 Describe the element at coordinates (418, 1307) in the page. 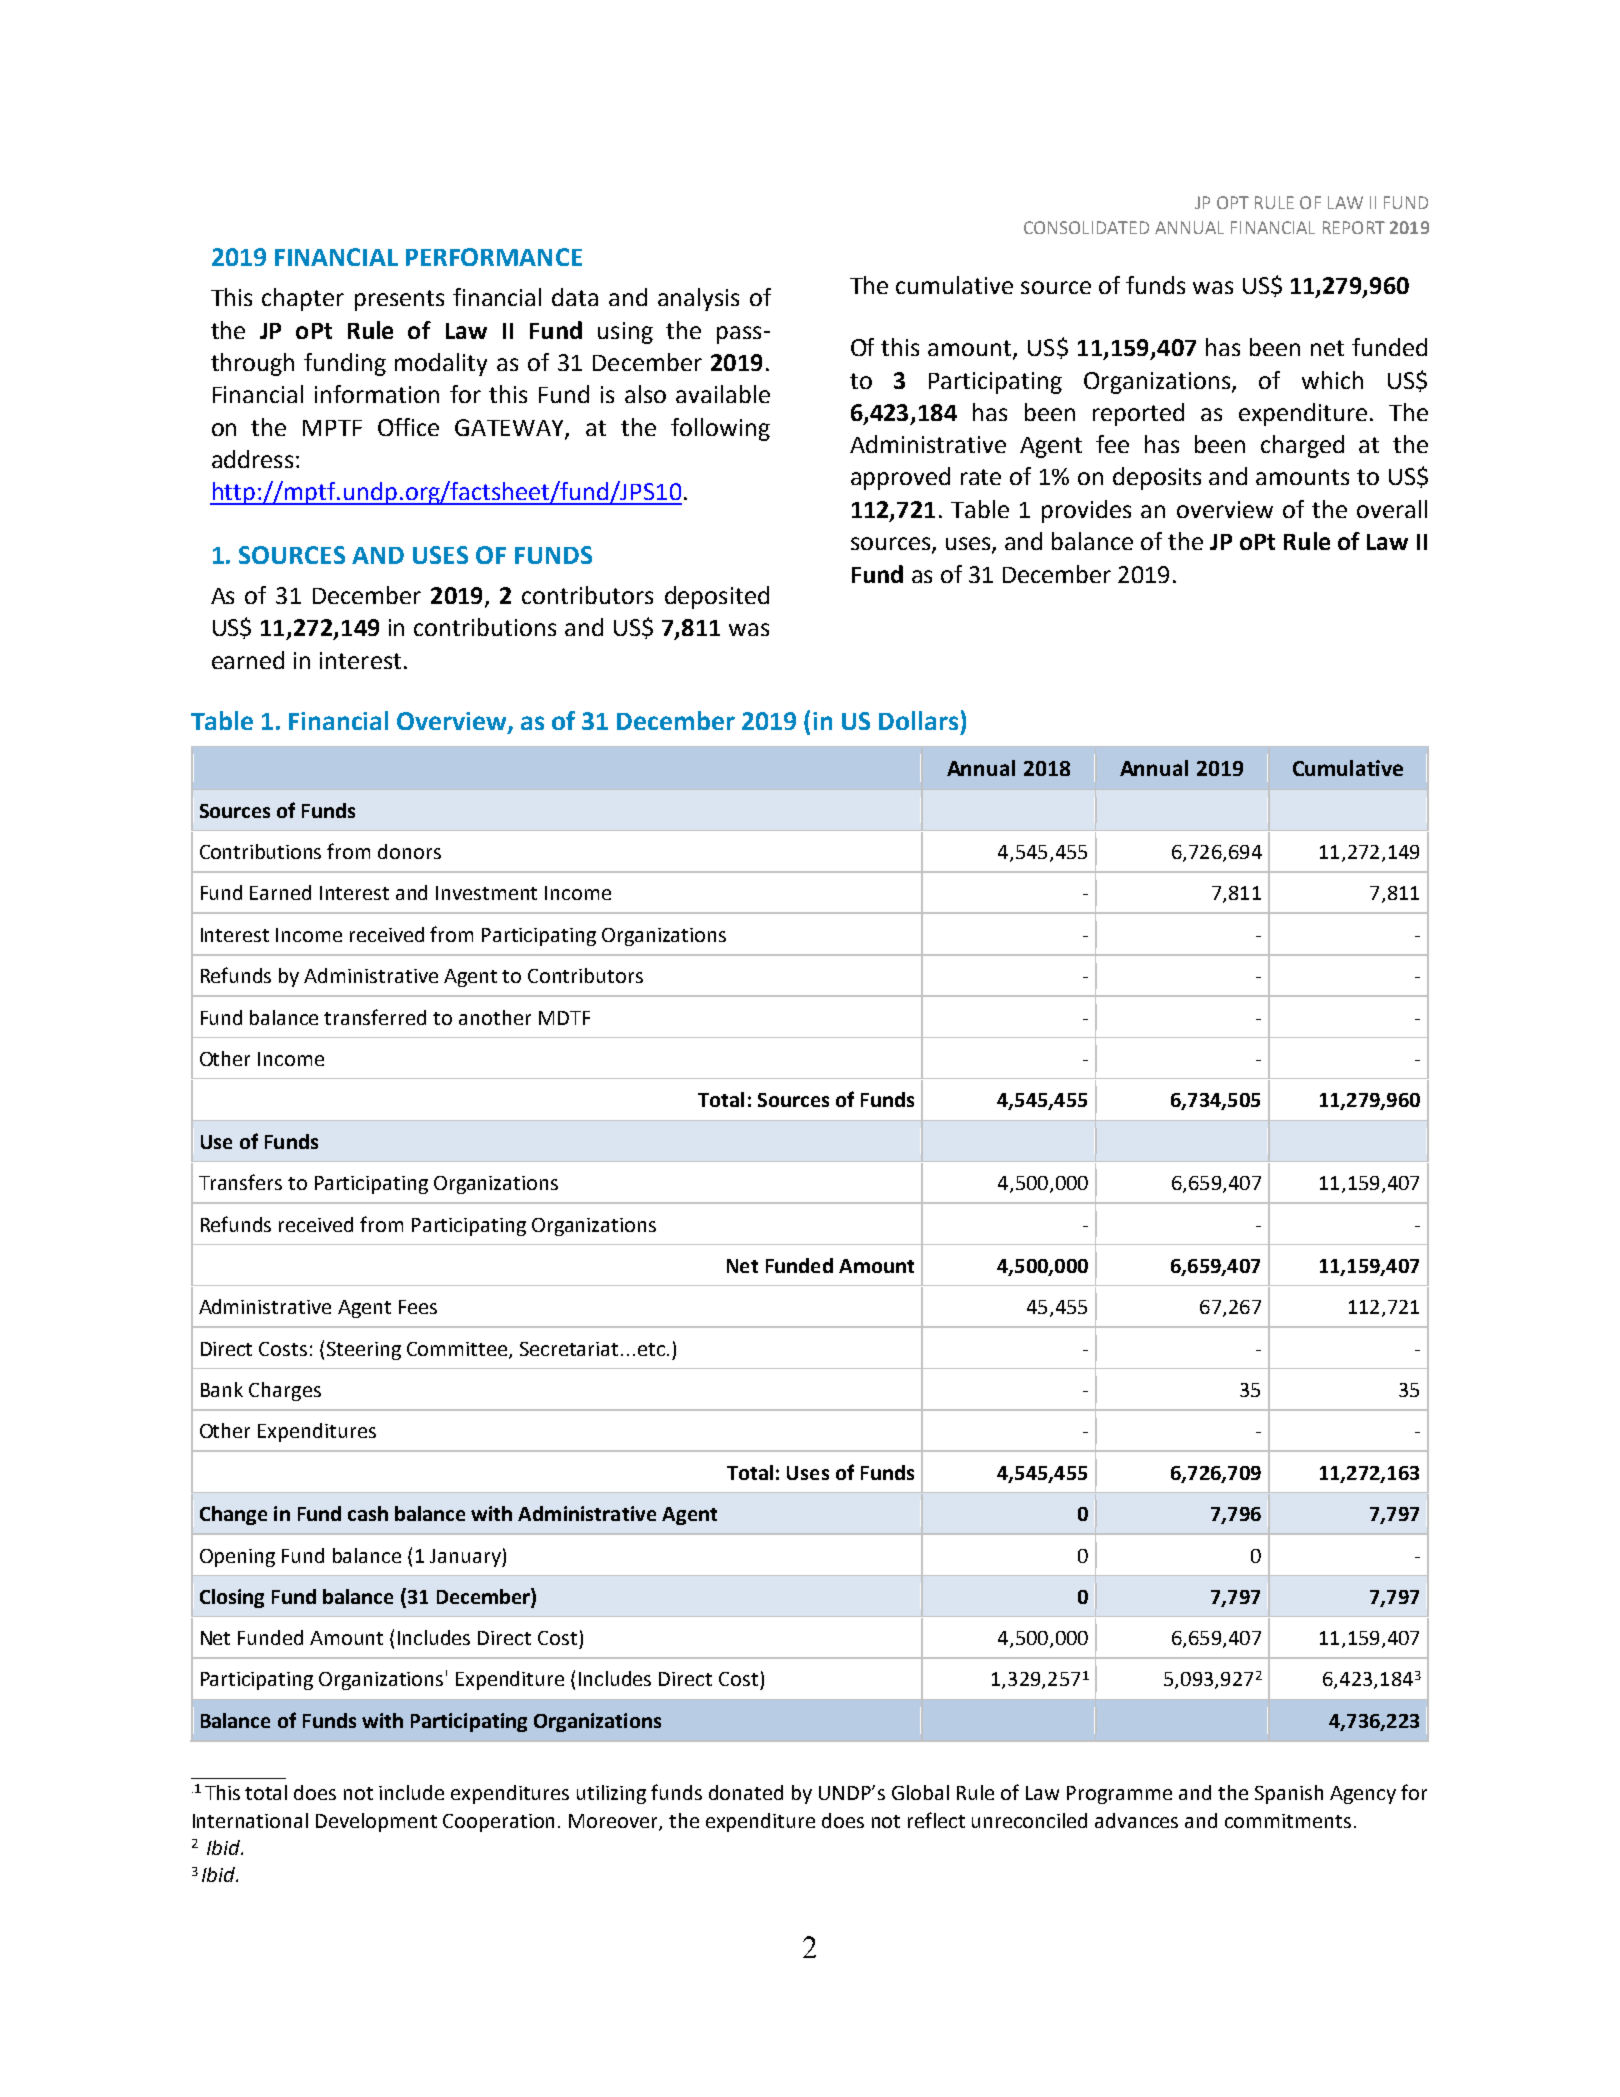

I see `Fees` at that location.
